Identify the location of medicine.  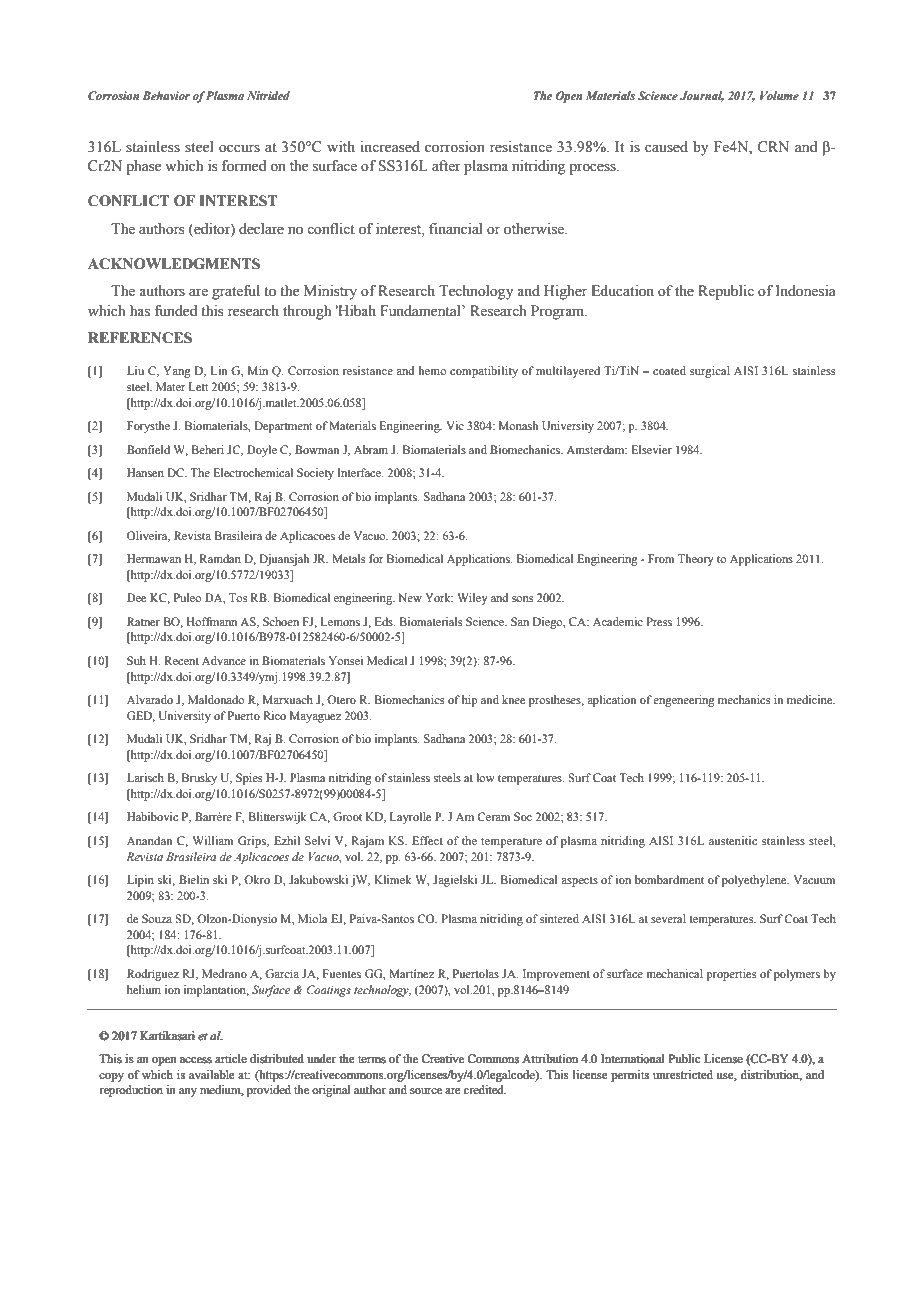
(811, 699).
